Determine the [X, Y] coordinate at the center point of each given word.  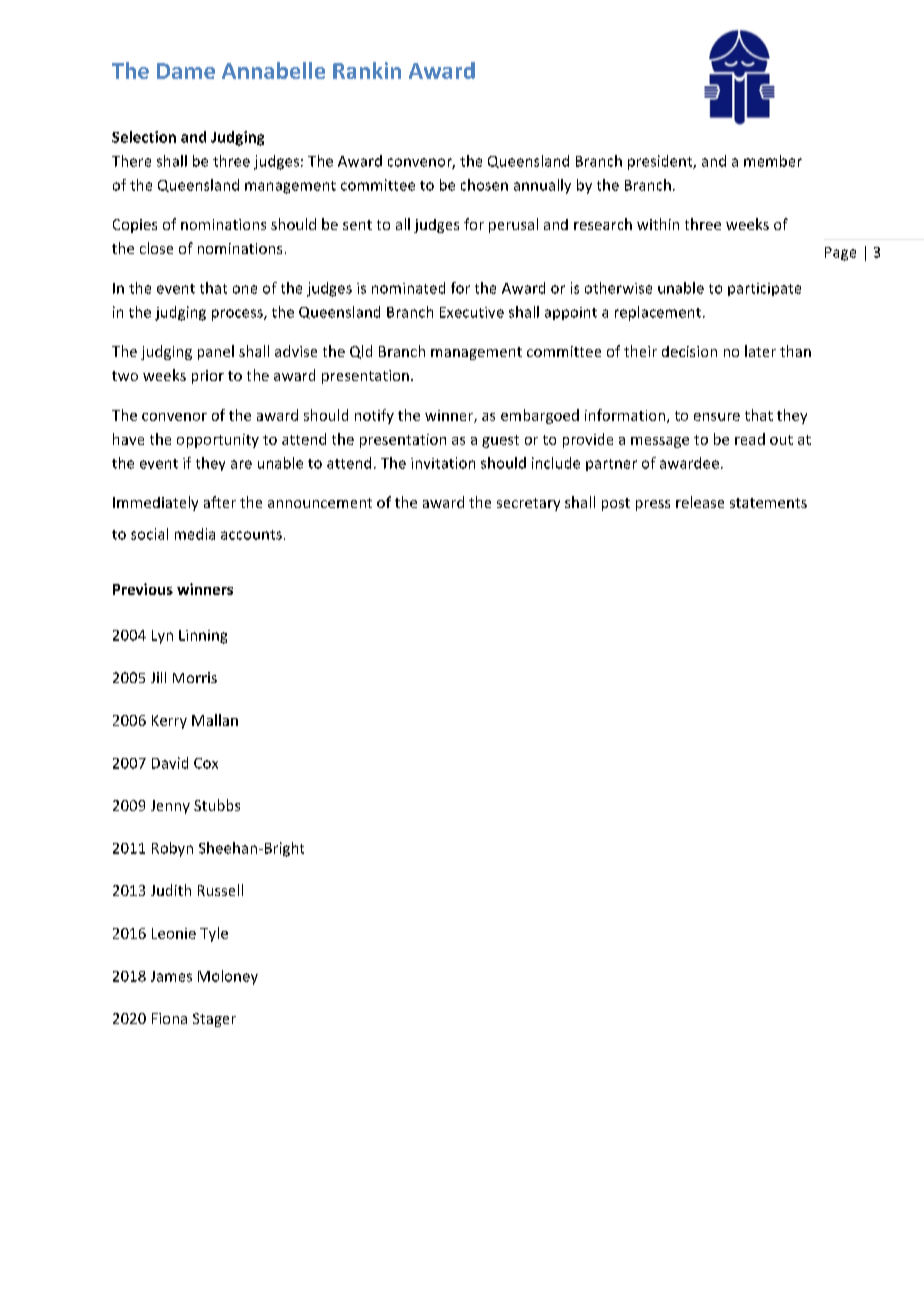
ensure [717, 417]
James [171, 976]
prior [208, 377]
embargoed [540, 416]
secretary [528, 504]
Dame [186, 71]
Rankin [367, 70]
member [773, 161]
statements [768, 503]
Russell [220, 890]
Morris [195, 677]
